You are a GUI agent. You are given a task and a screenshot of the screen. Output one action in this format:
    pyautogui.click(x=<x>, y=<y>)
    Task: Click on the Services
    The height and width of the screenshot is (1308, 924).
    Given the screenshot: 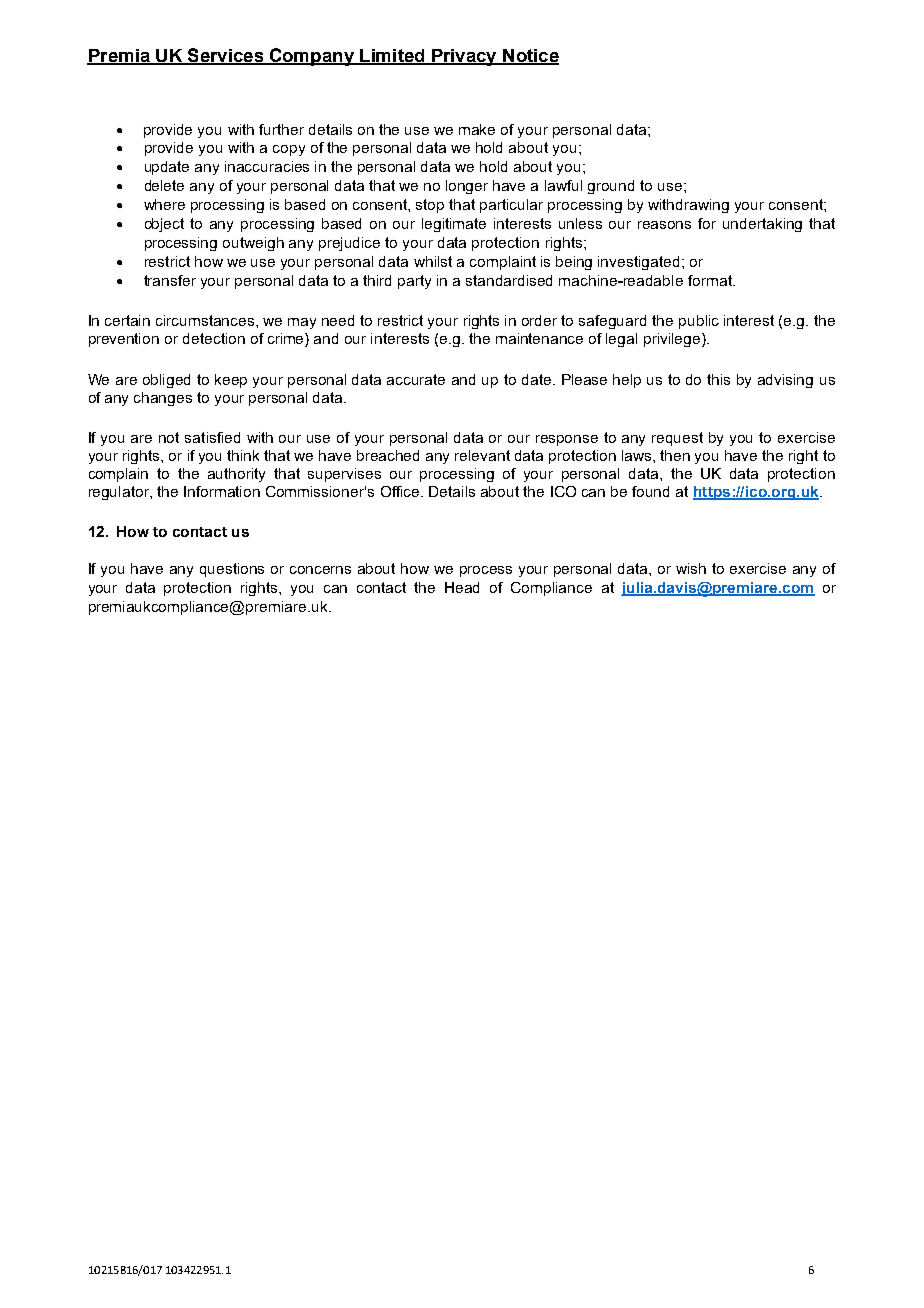 What is the action you would take?
    pyautogui.click(x=226, y=56)
